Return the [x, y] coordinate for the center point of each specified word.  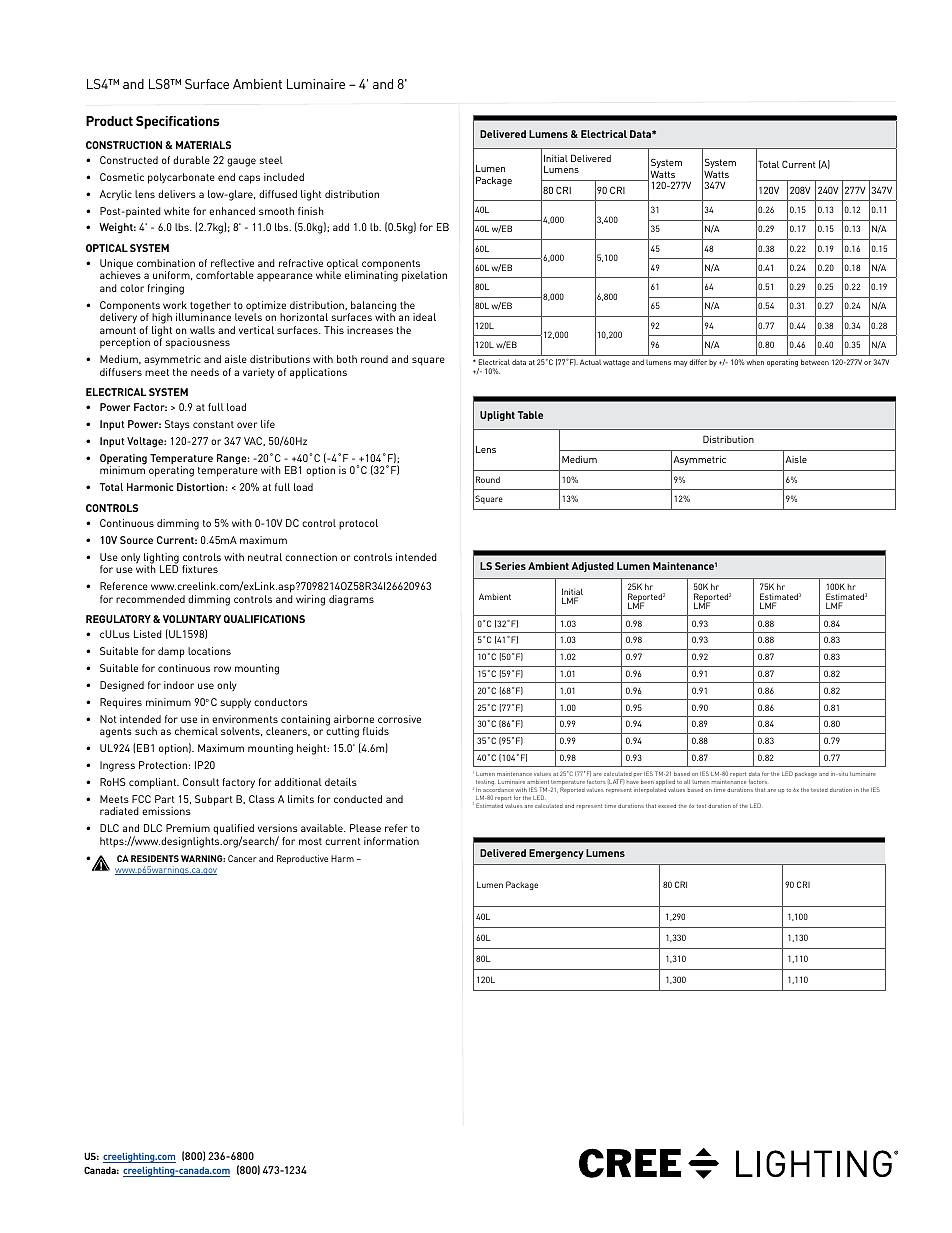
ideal [424, 317]
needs [205, 372]
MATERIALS [203, 145]
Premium [188, 828]
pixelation [424, 276]
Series [510, 566]
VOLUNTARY [192, 619]
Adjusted [592, 567]
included [284, 177]
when [755, 362]
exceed [667, 806]
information [391, 841]
